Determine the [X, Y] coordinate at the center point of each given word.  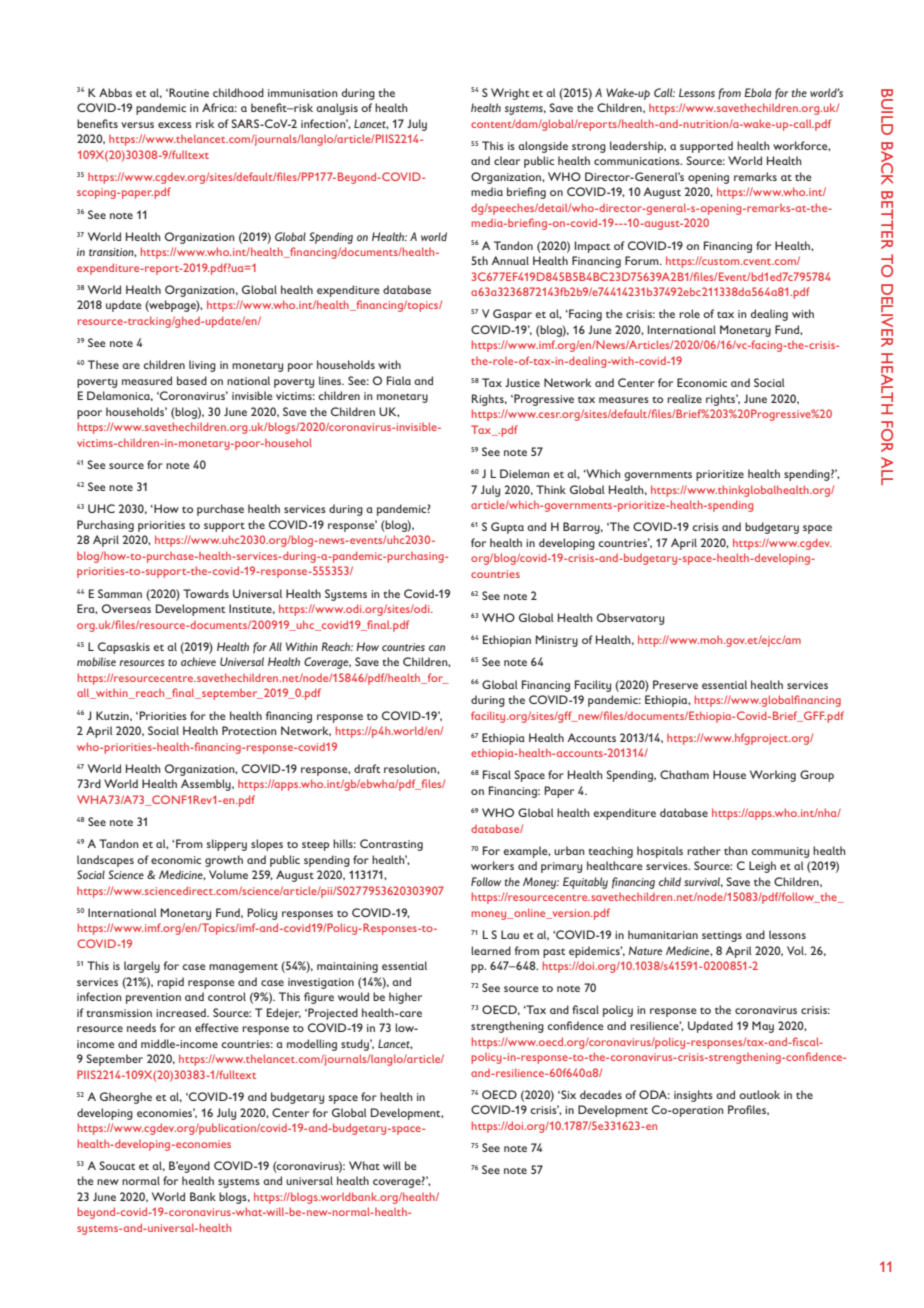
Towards [206, 593]
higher [405, 998]
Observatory [630, 619]
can [437, 648]
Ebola [757, 92]
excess [175, 125]
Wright [510, 94]
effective [217, 1027]
